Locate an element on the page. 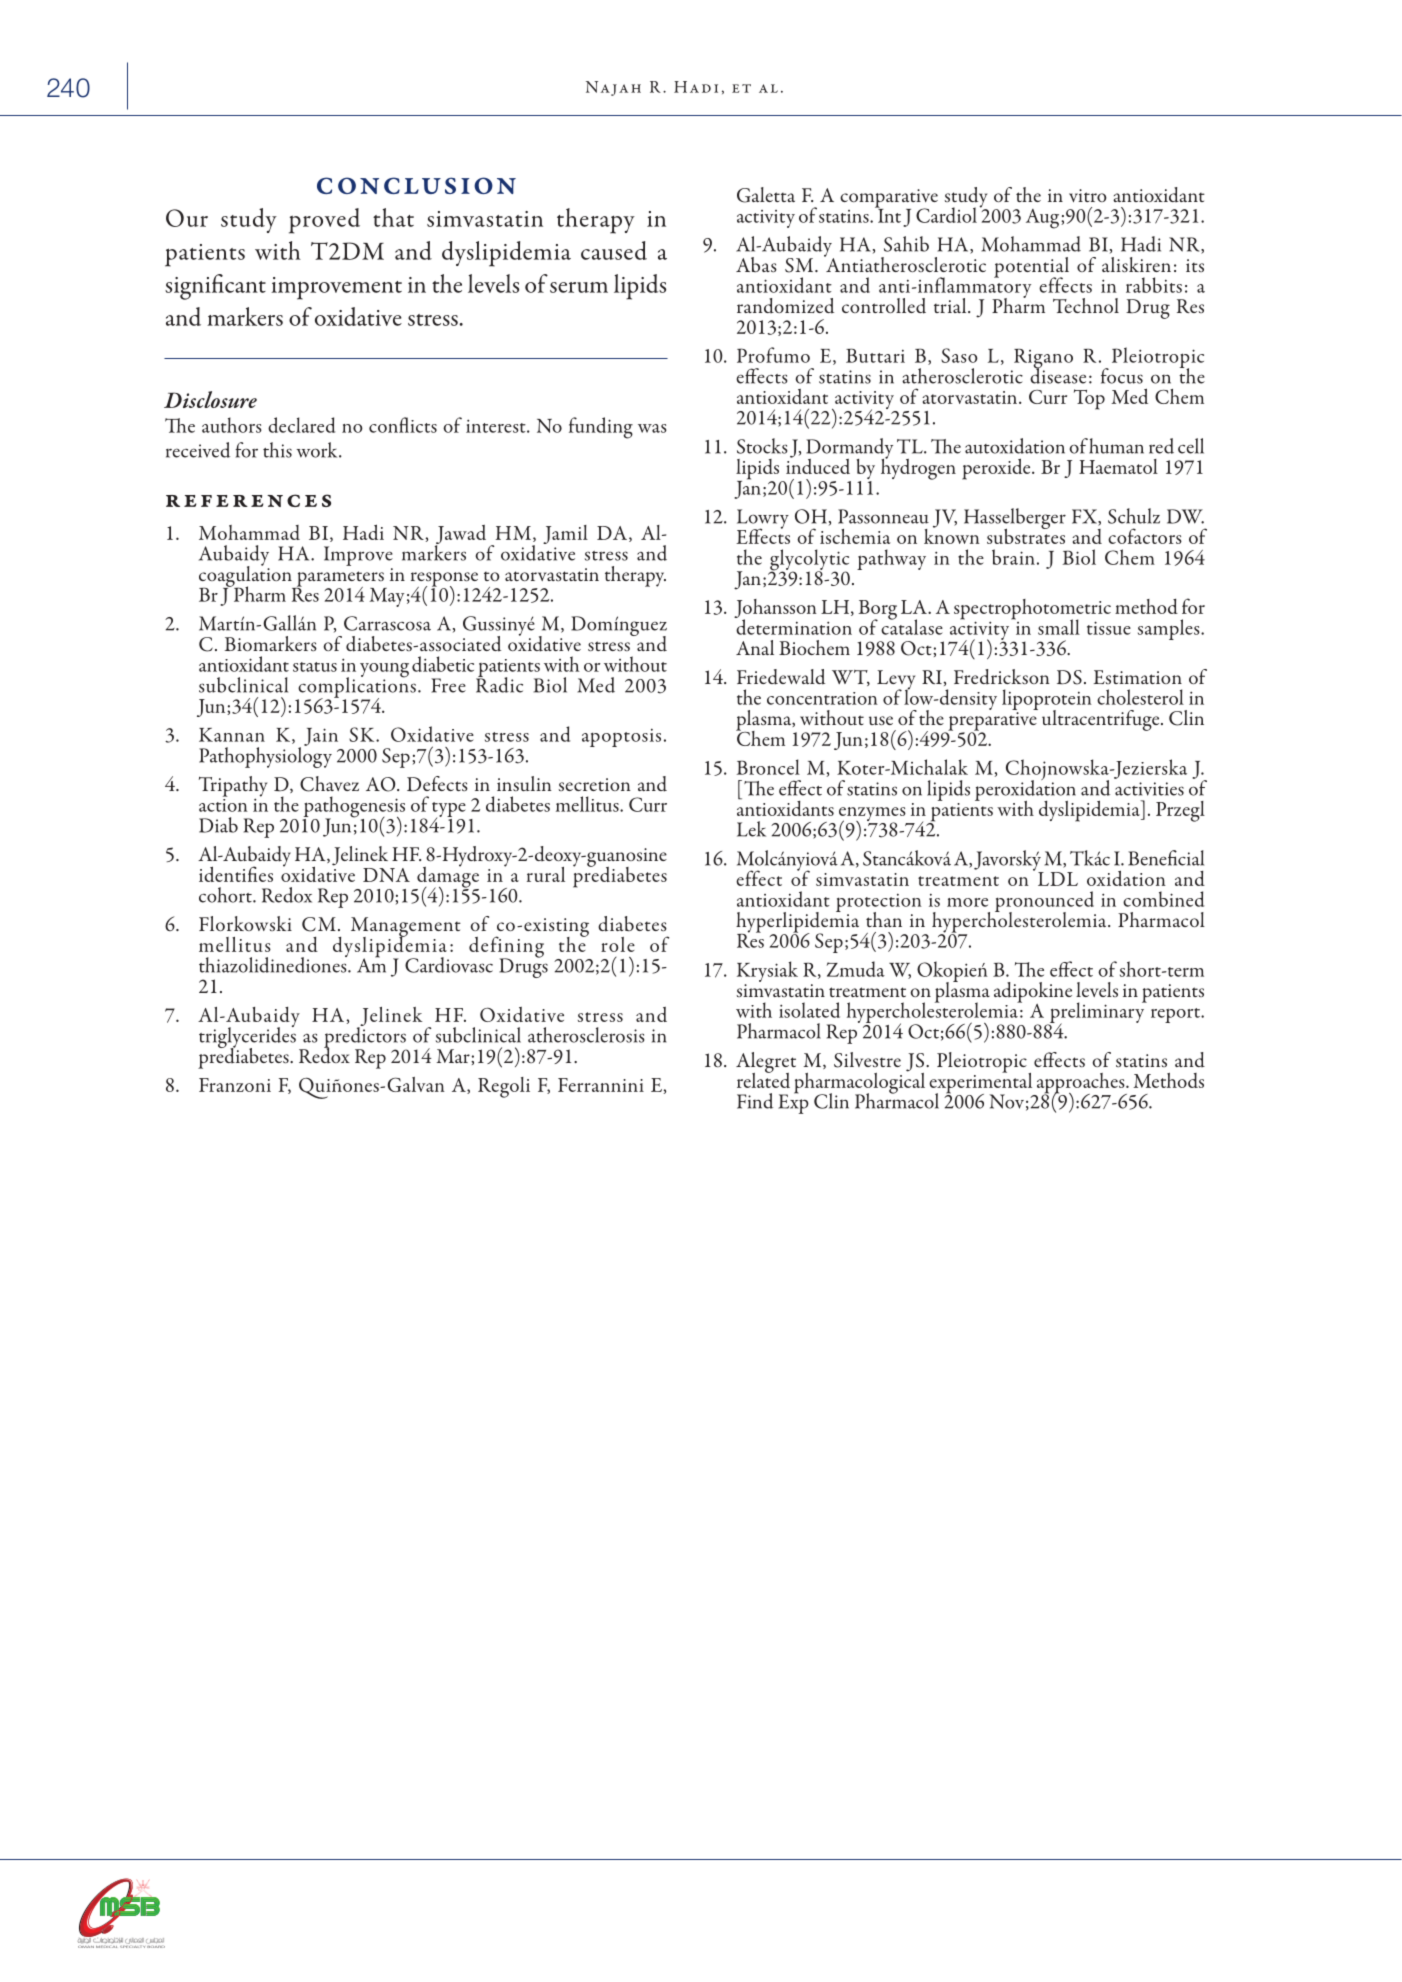  vitro is located at coordinates (1088, 195).
